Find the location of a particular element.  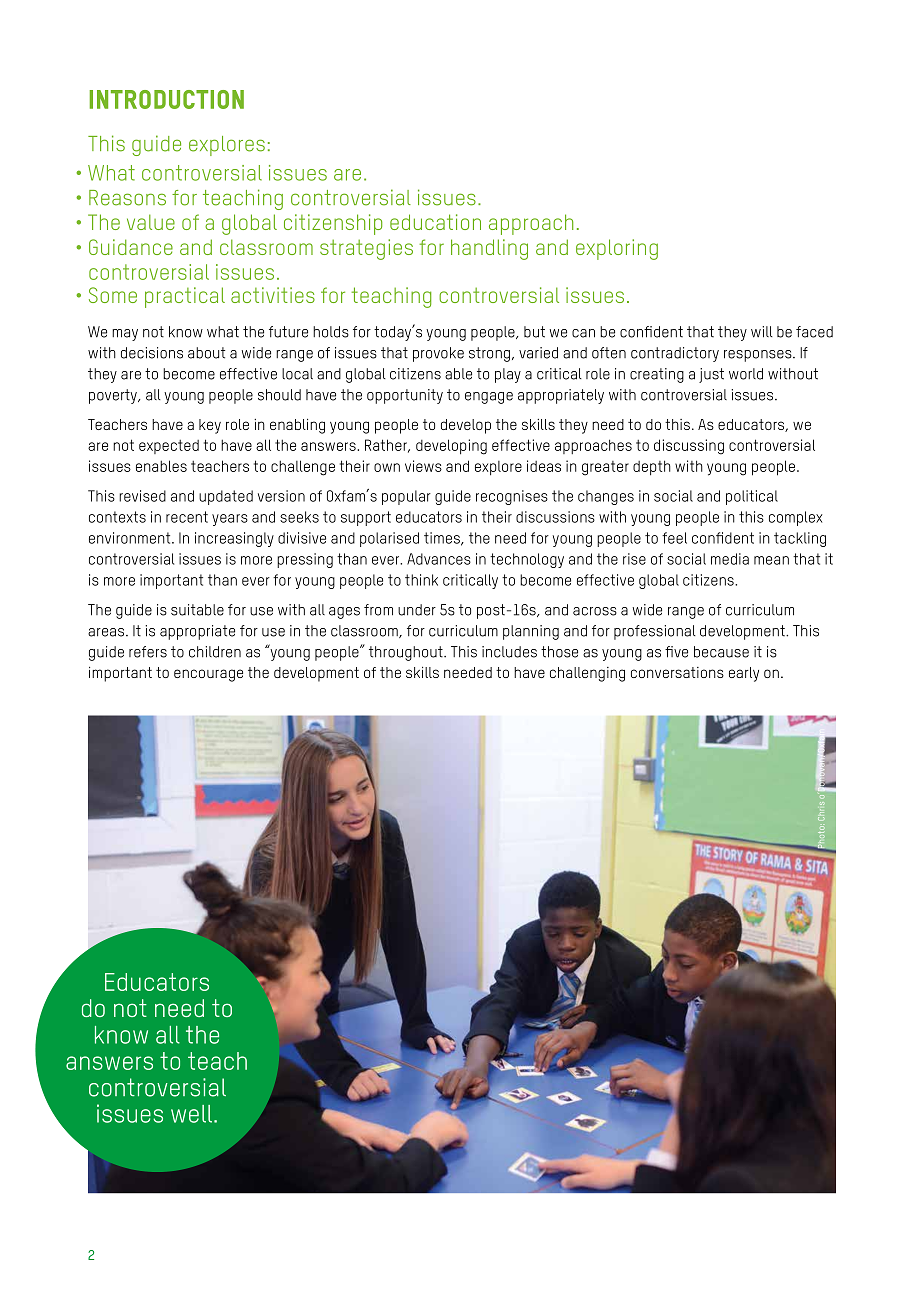

recognises is located at coordinates (512, 497).
